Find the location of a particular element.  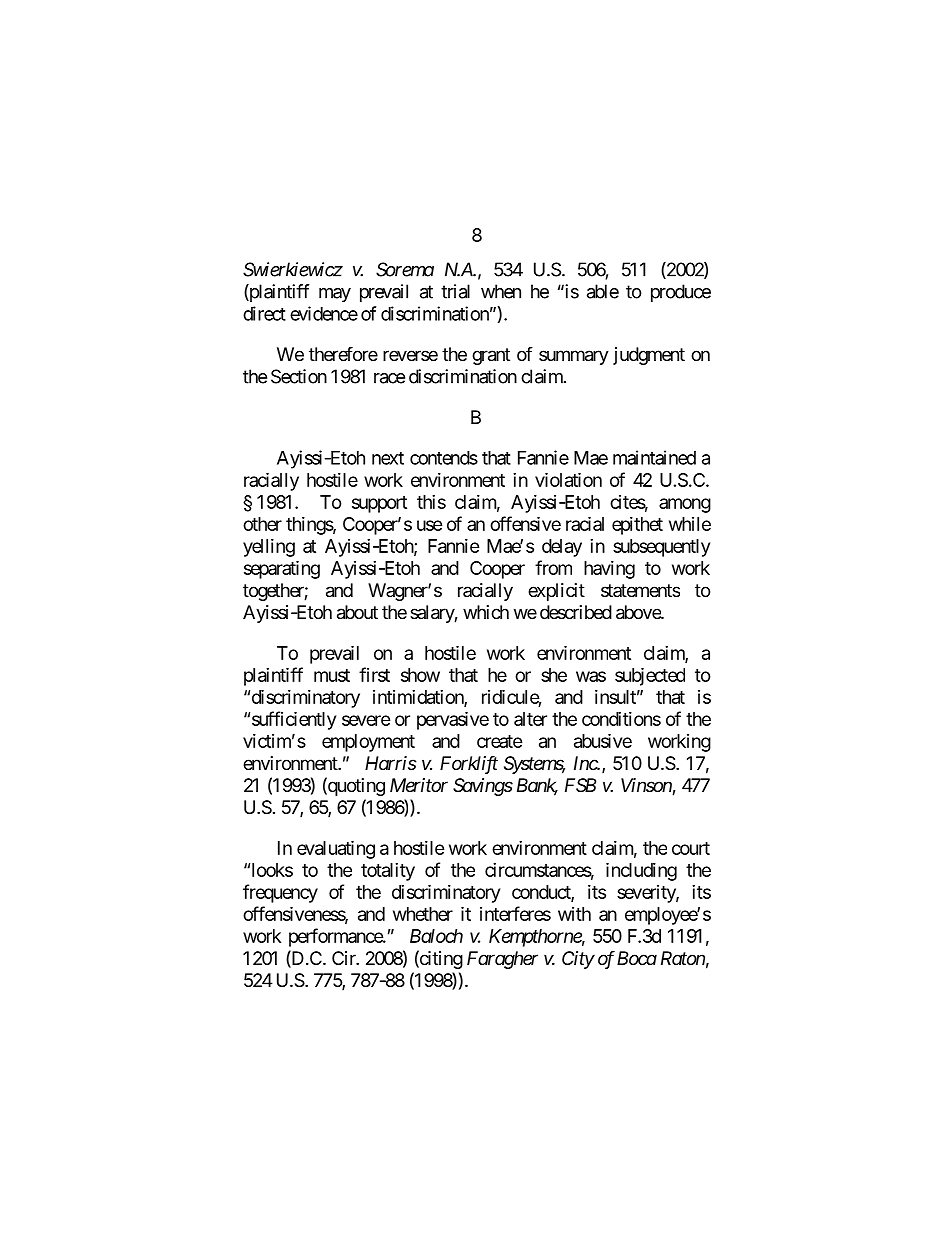

which is located at coordinates (486, 612).
